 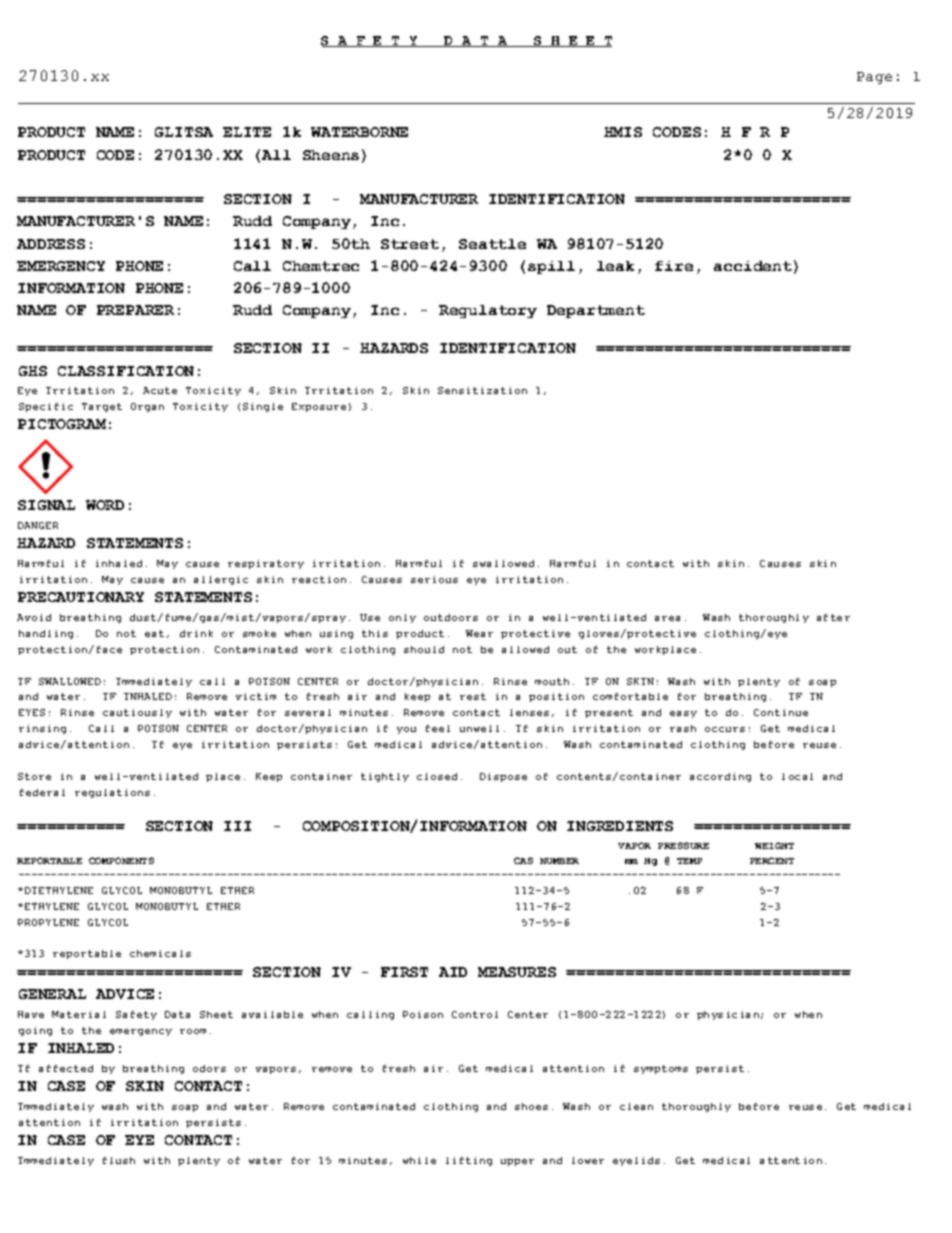 What do you see at coordinates (451, 617) in the document?
I see `outdoors` at bounding box center [451, 617].
